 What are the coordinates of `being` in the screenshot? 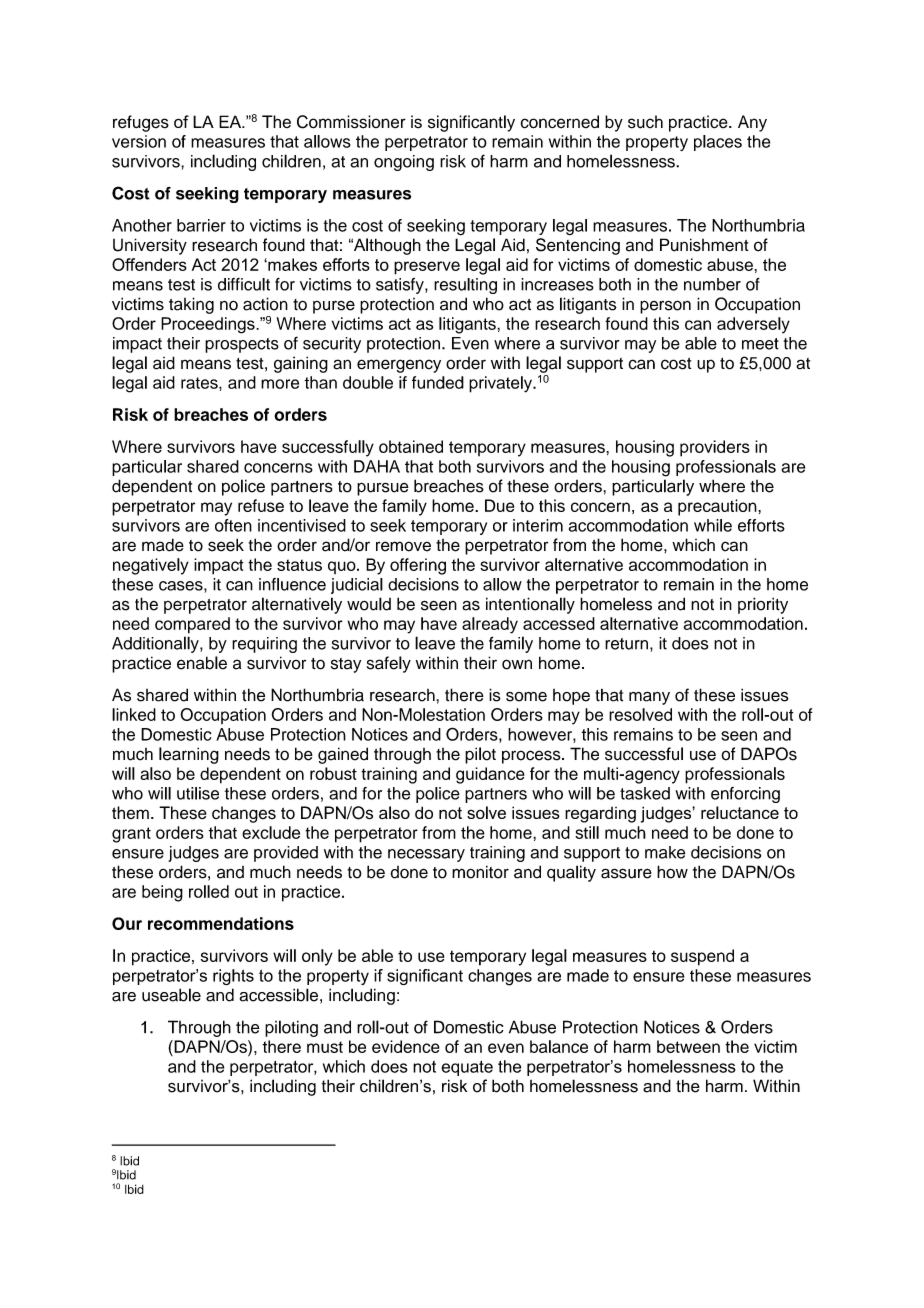 It's located at (162, 893).
